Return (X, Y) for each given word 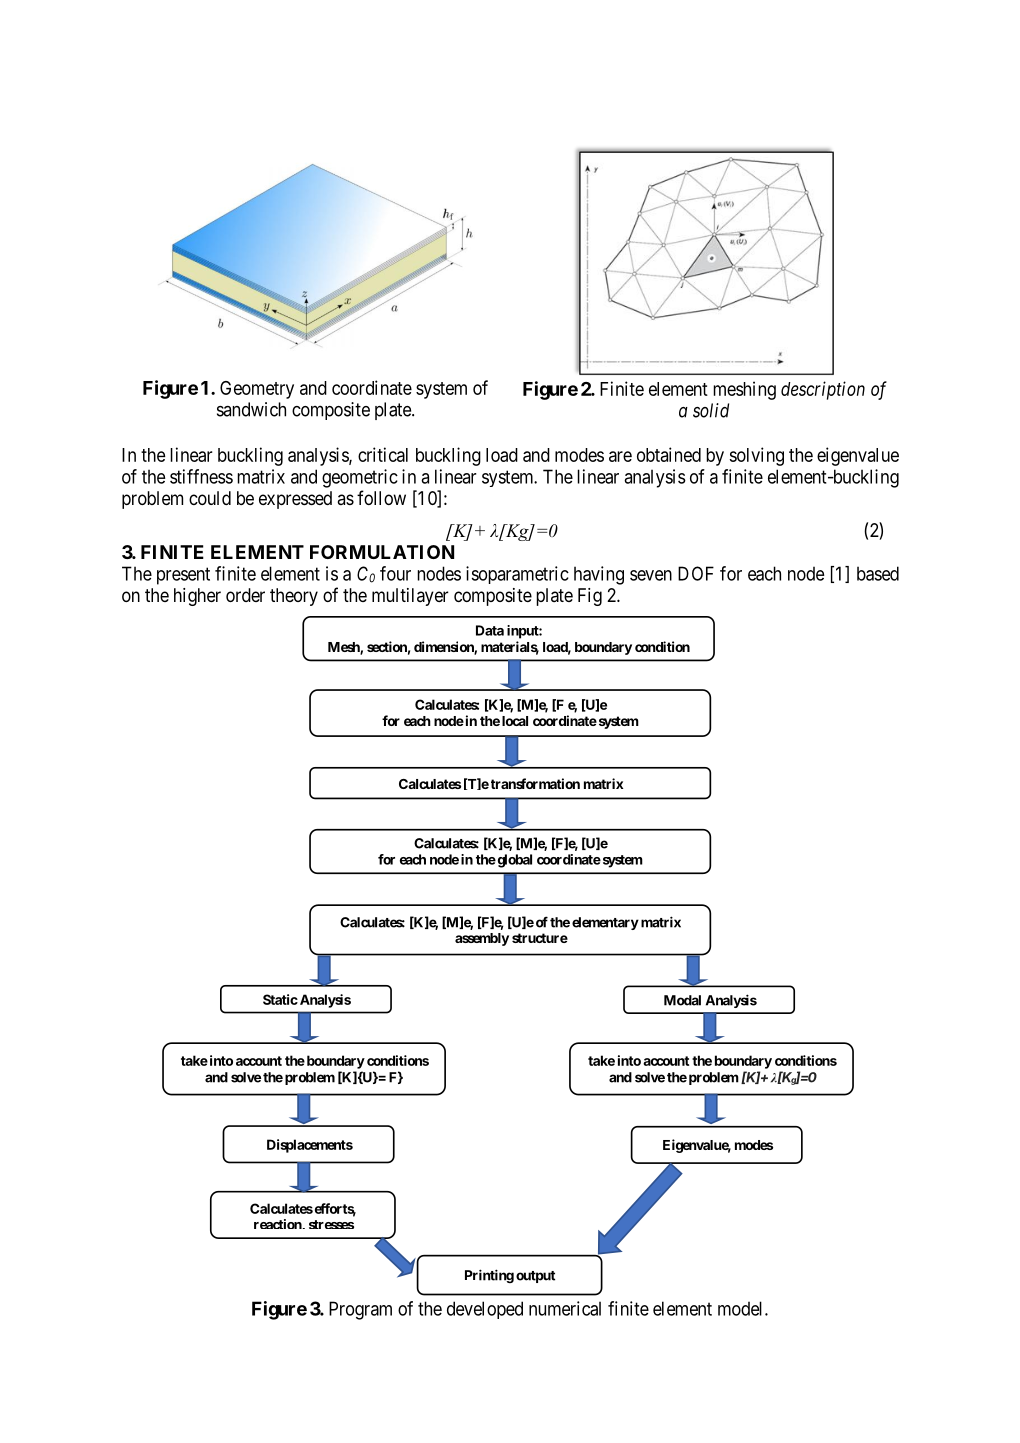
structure (540, 938)
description (823, 390)
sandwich (251, 409)
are (620, 456)
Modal (682, 1000)
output (535, 1277)
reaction (279, 1224)
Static (280, 999)
